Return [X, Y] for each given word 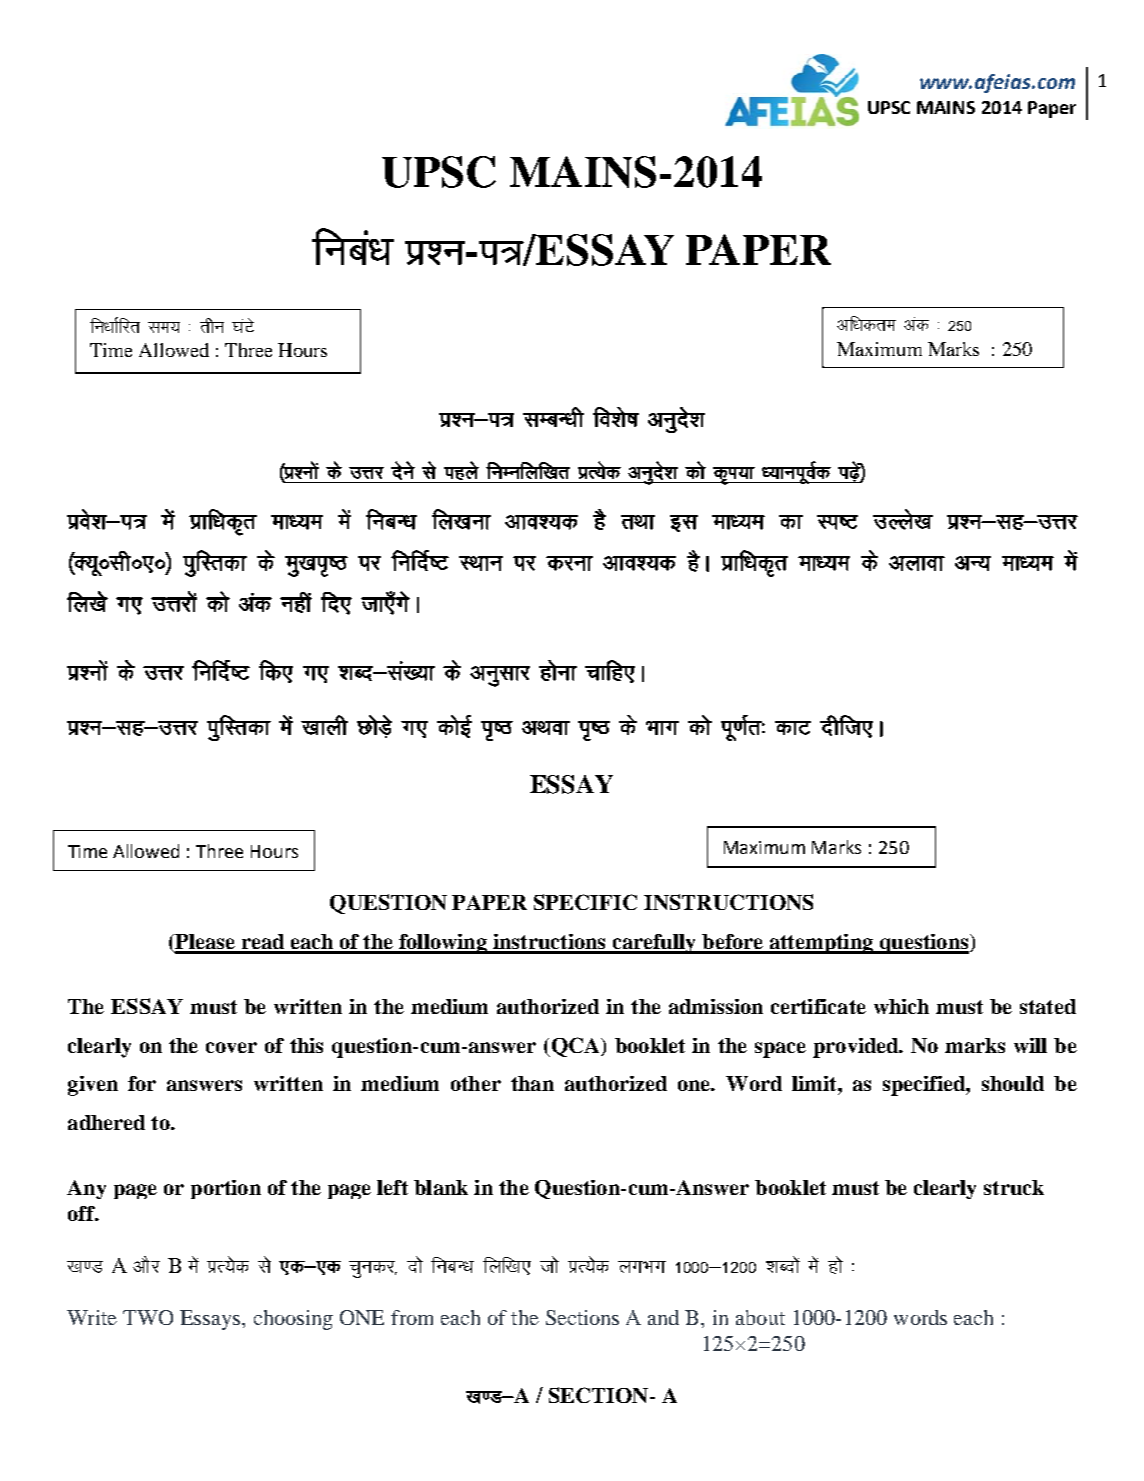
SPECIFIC [585, 902]
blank [441, 1187]
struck [1014, 1187]
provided [857, 1048]
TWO [148, 1317]
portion [226, 1189]
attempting [821, 944]
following [443, 944]
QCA [575, 1047]
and [663, 1317]
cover [231, 1047]
